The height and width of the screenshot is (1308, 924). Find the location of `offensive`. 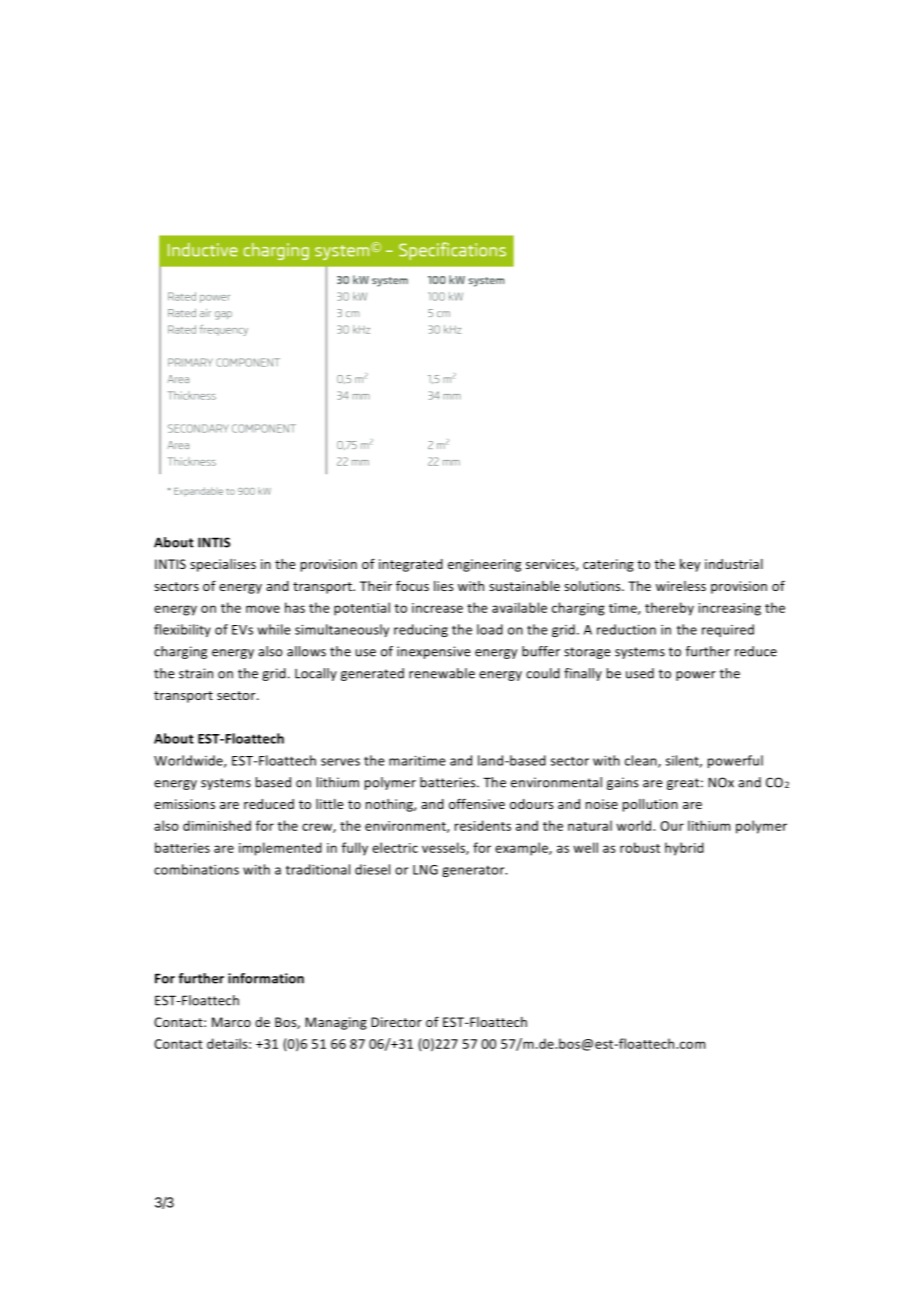

offensive is located at coordinates (477, 803).
